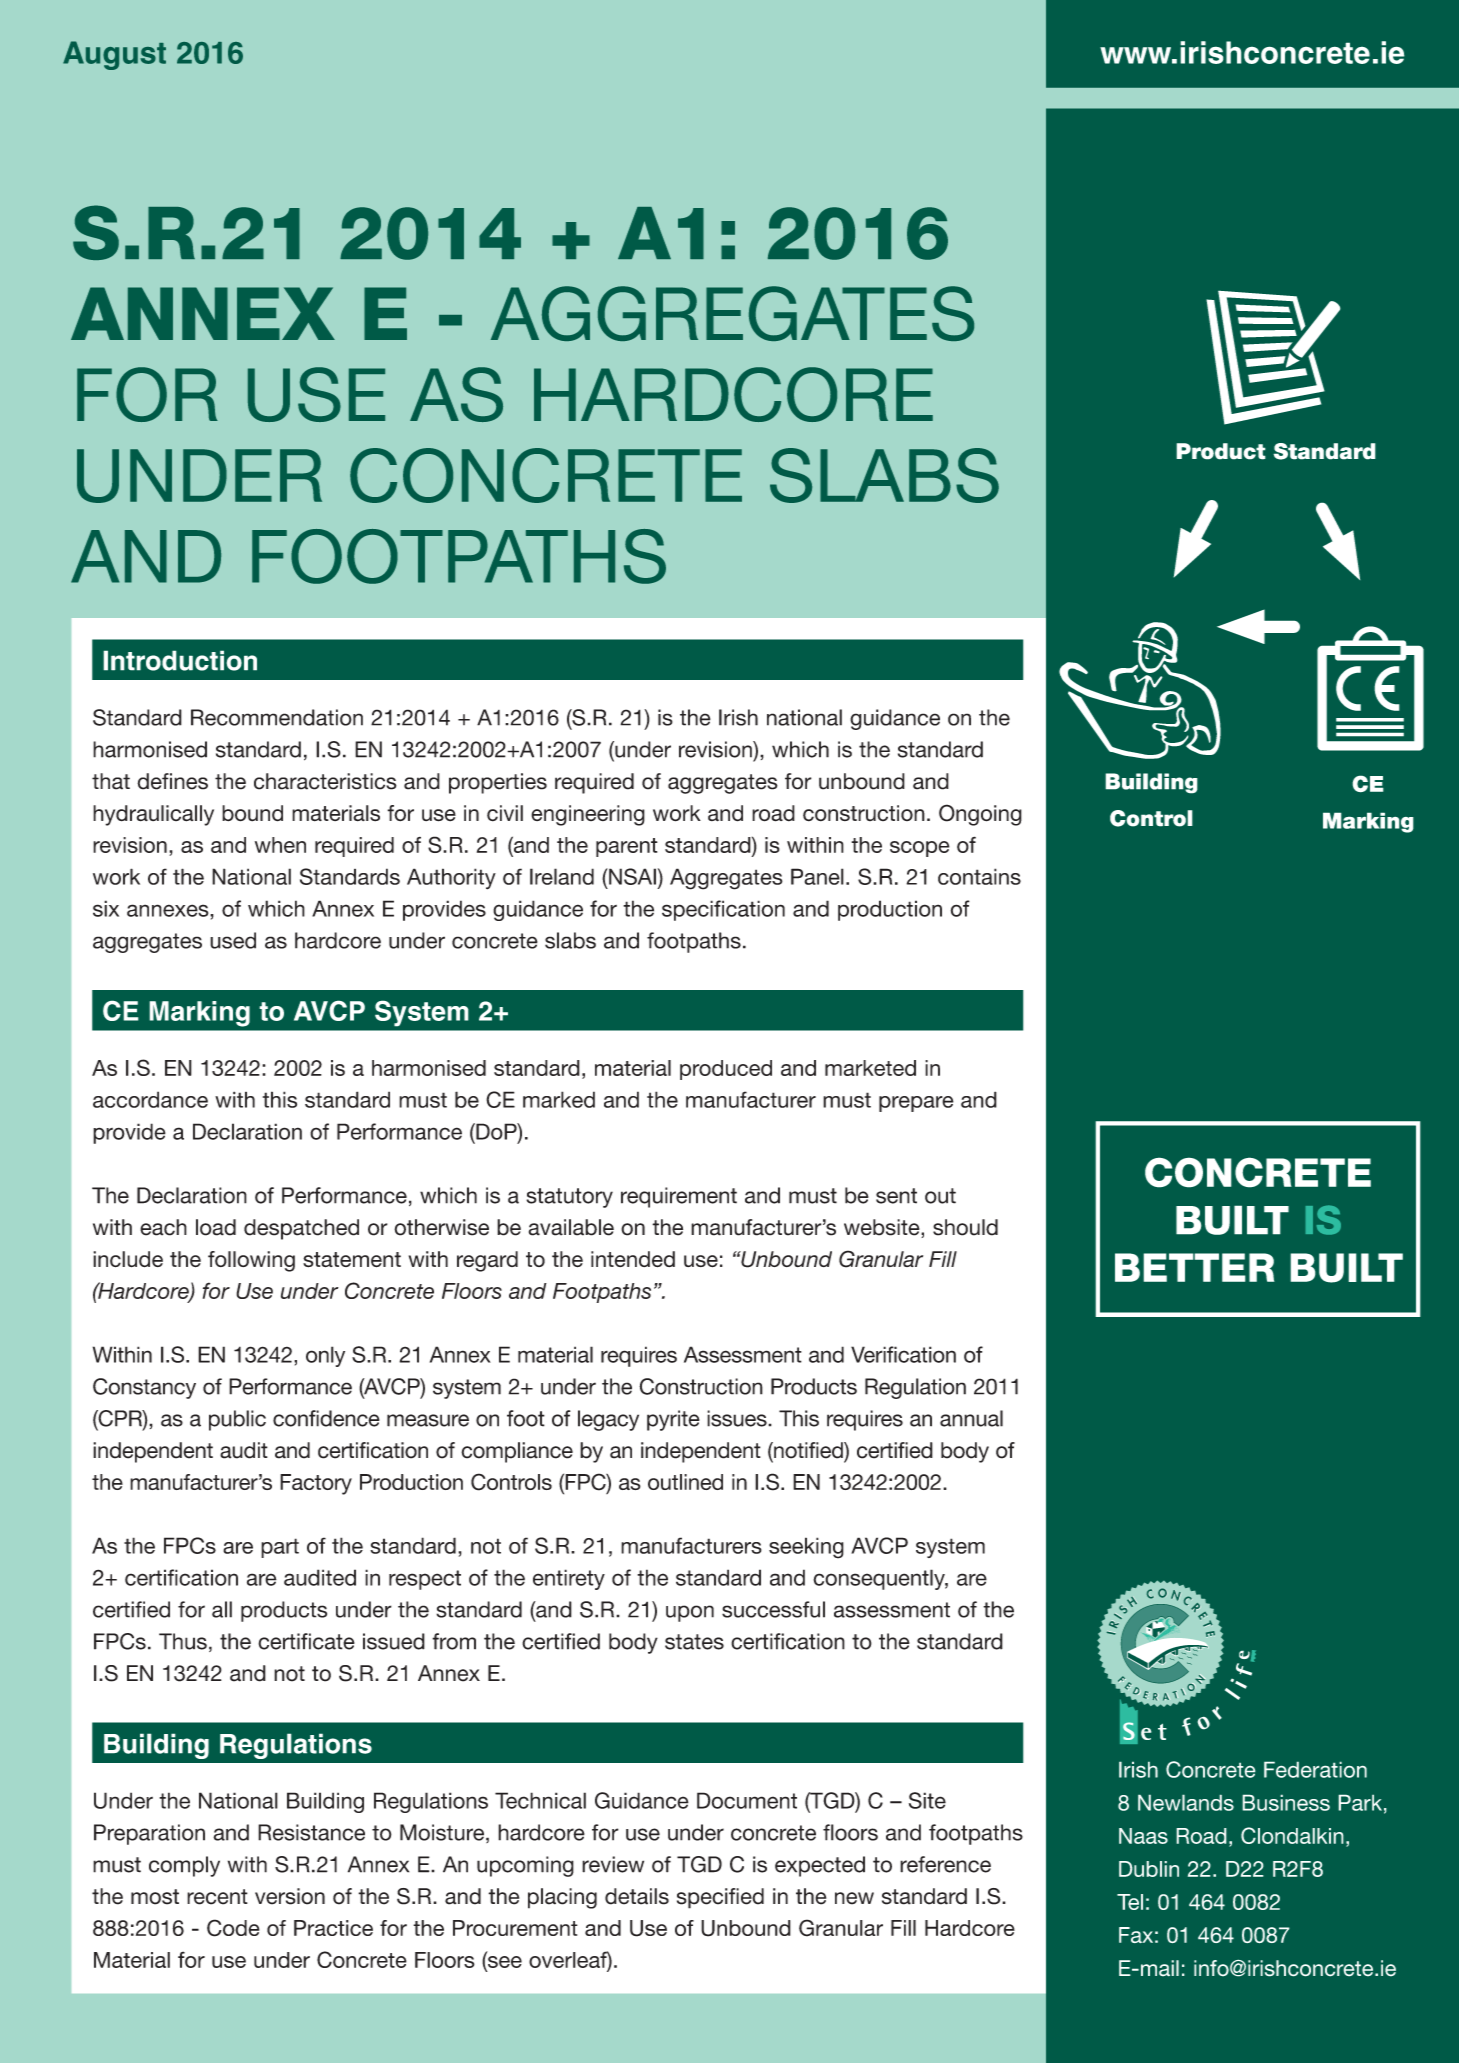 Image resolution: width=1459 pixels, height=2063 pixels. I want to click on recent, so click(217, 1897).
